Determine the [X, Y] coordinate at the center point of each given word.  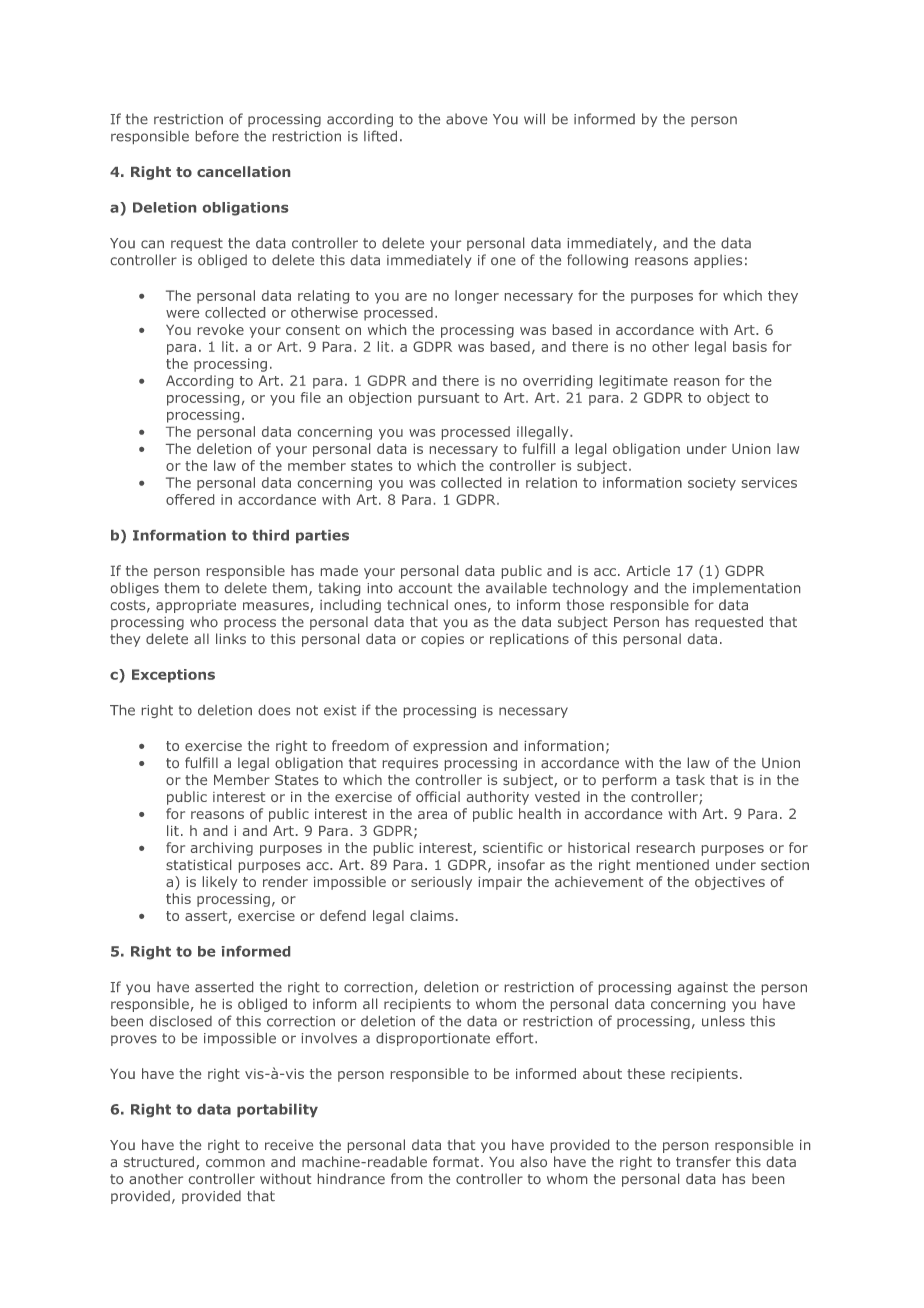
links [231, 638]
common [235, 1163]
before [217, 136]
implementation [746, 589]
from [406, 1178]
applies [718, 261]
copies [442, 640]
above [466, 119]
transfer [703, 1161]
